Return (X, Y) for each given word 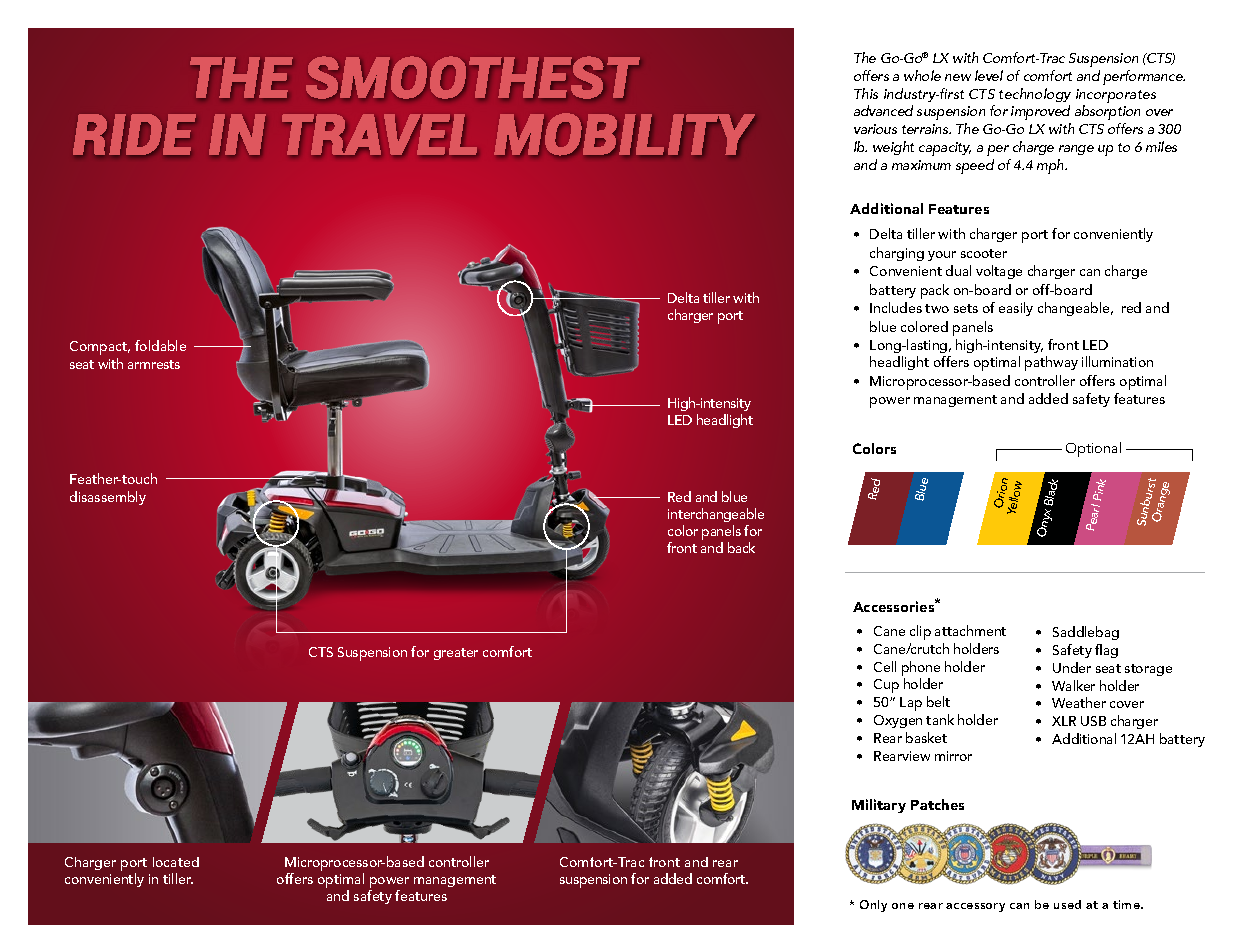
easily (1016, 309)
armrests (154, 364)
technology (1035, 95)
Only (873, 906)
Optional (1093, 449)
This (866, 93)
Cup (886, 686)
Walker (1073, 685)
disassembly (108, 498)
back (741, 547)
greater (456, 654)
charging (897, 254)
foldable (160, 345)
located (176, 862)
